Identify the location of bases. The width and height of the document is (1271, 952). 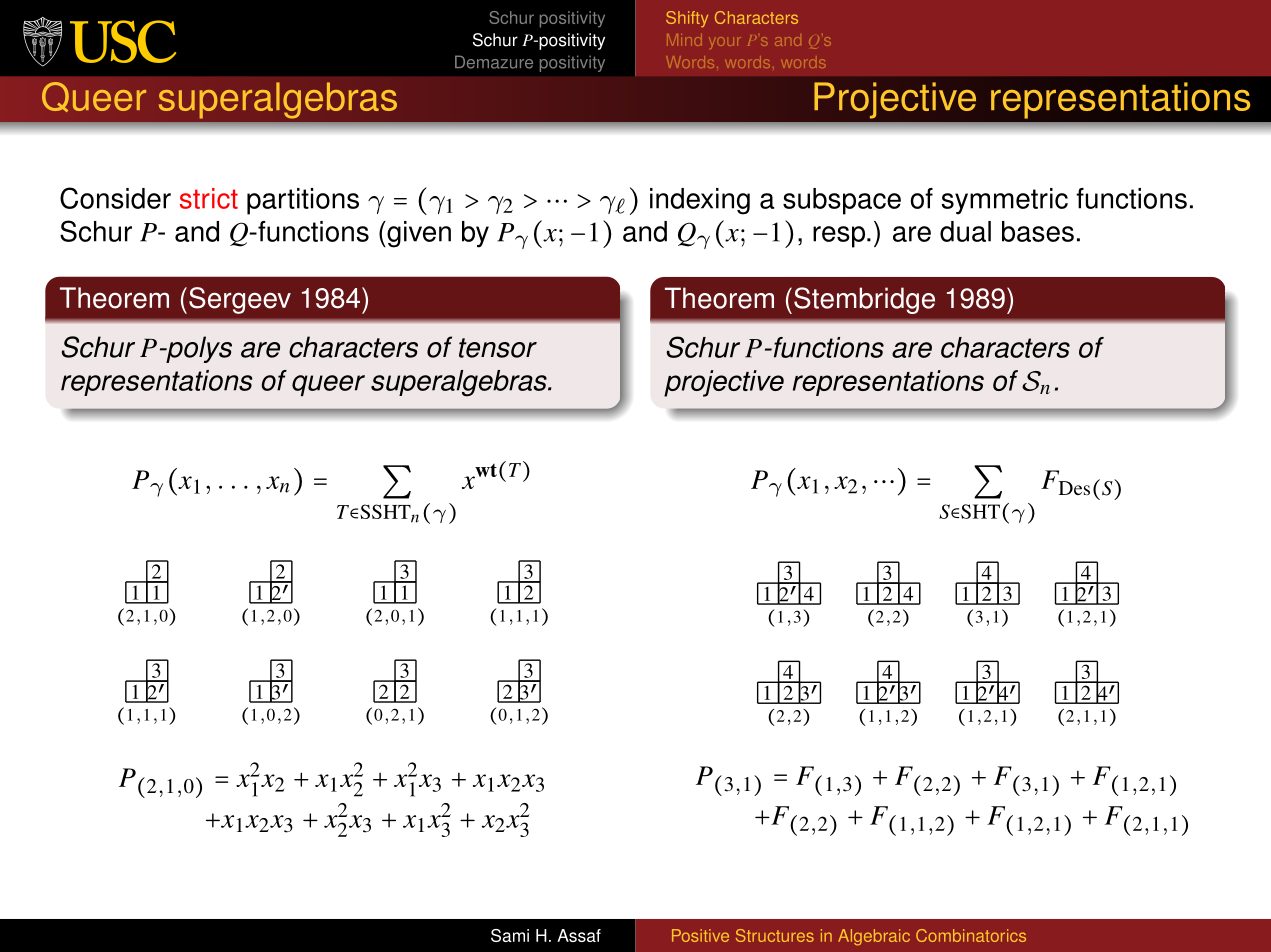
(1038, 231).
